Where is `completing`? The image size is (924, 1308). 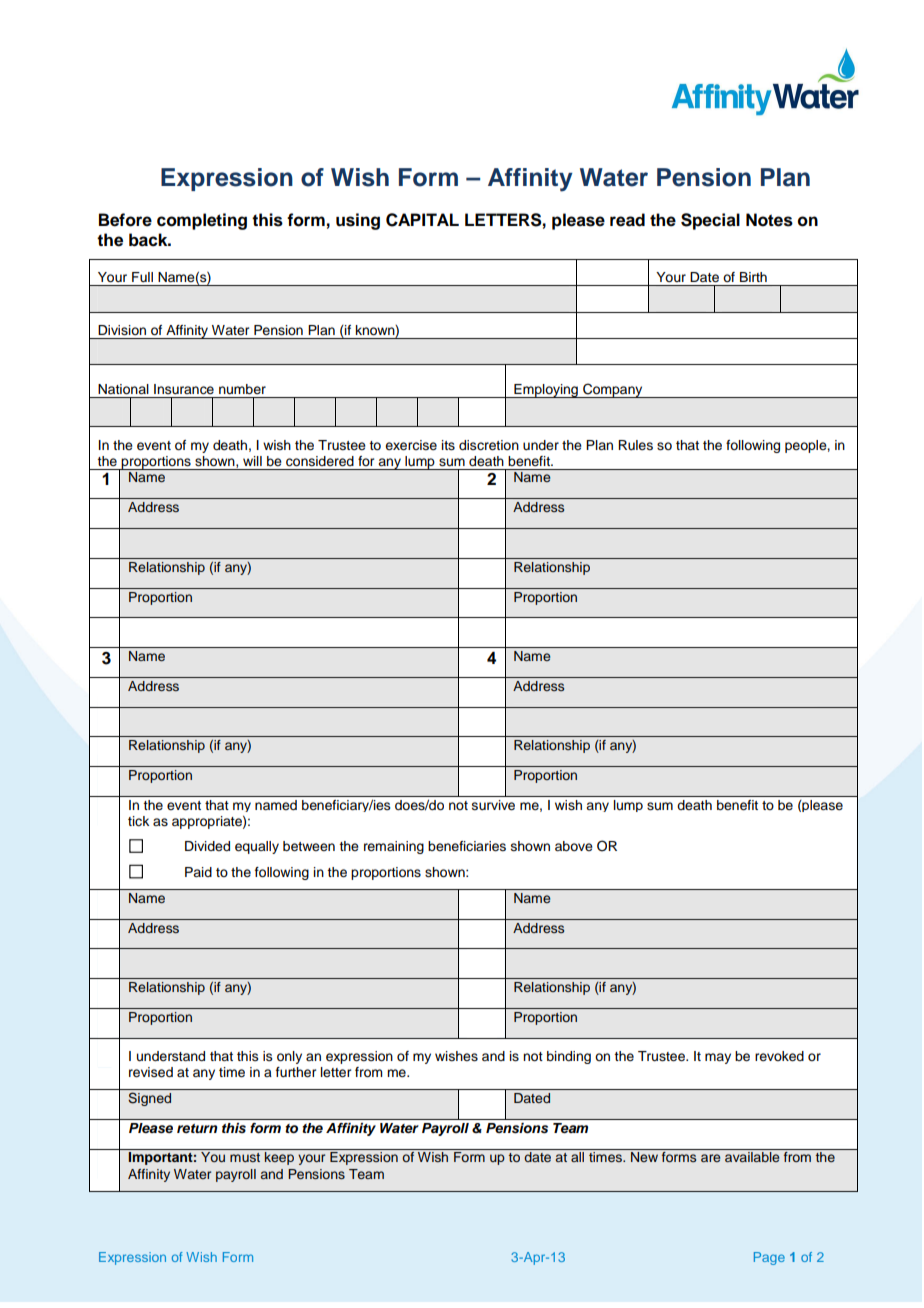
completing is located at coordinates (202, 221).
